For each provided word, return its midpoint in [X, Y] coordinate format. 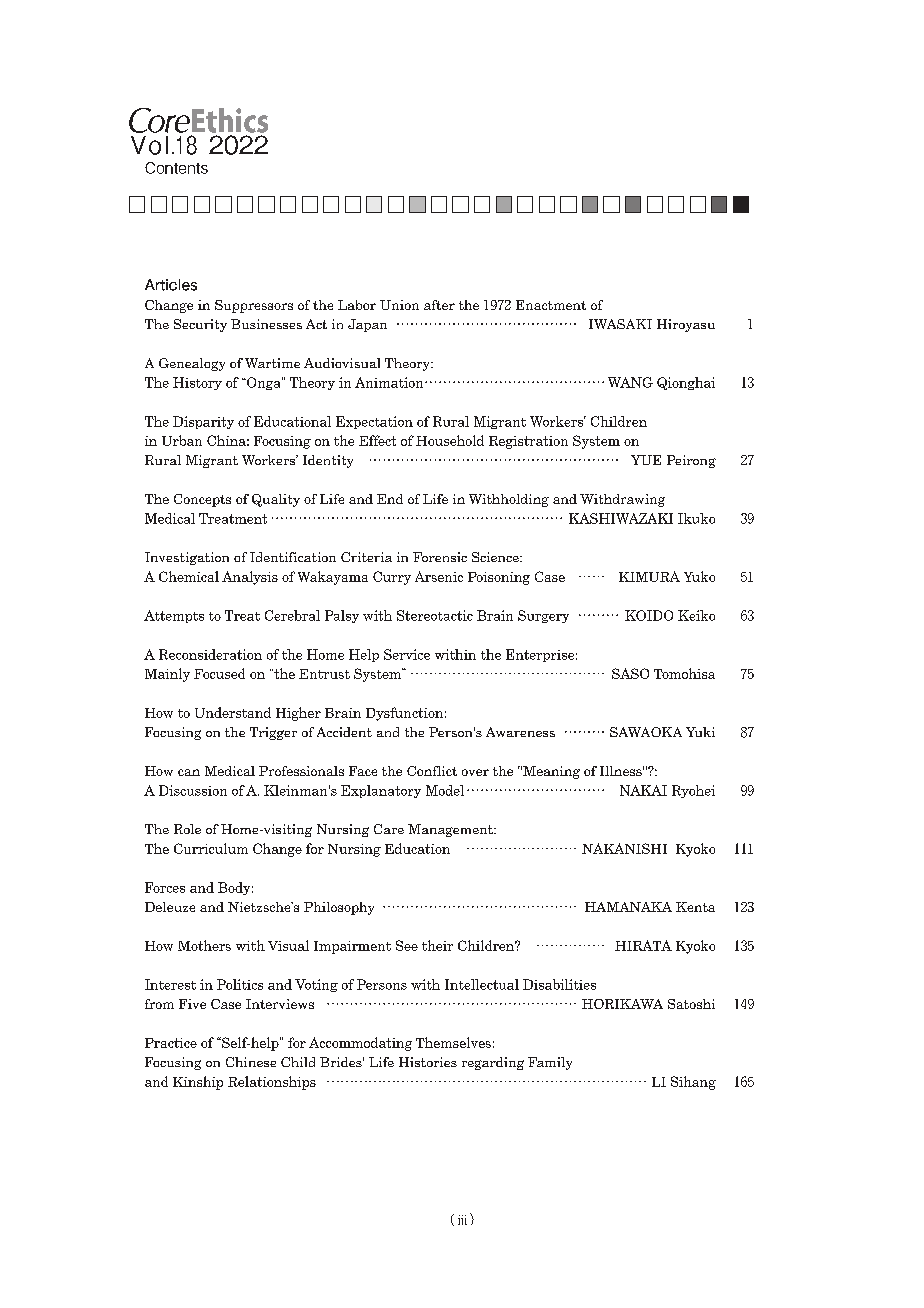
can [189, 772]
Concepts [202, 500]
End [390, 499]
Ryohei [693, 791]
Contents [176, 168]
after [439, 305]
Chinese [251, 1062]
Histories [428, 1062]
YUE [646, 460]
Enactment [551, 305]
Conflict [432, 771]
